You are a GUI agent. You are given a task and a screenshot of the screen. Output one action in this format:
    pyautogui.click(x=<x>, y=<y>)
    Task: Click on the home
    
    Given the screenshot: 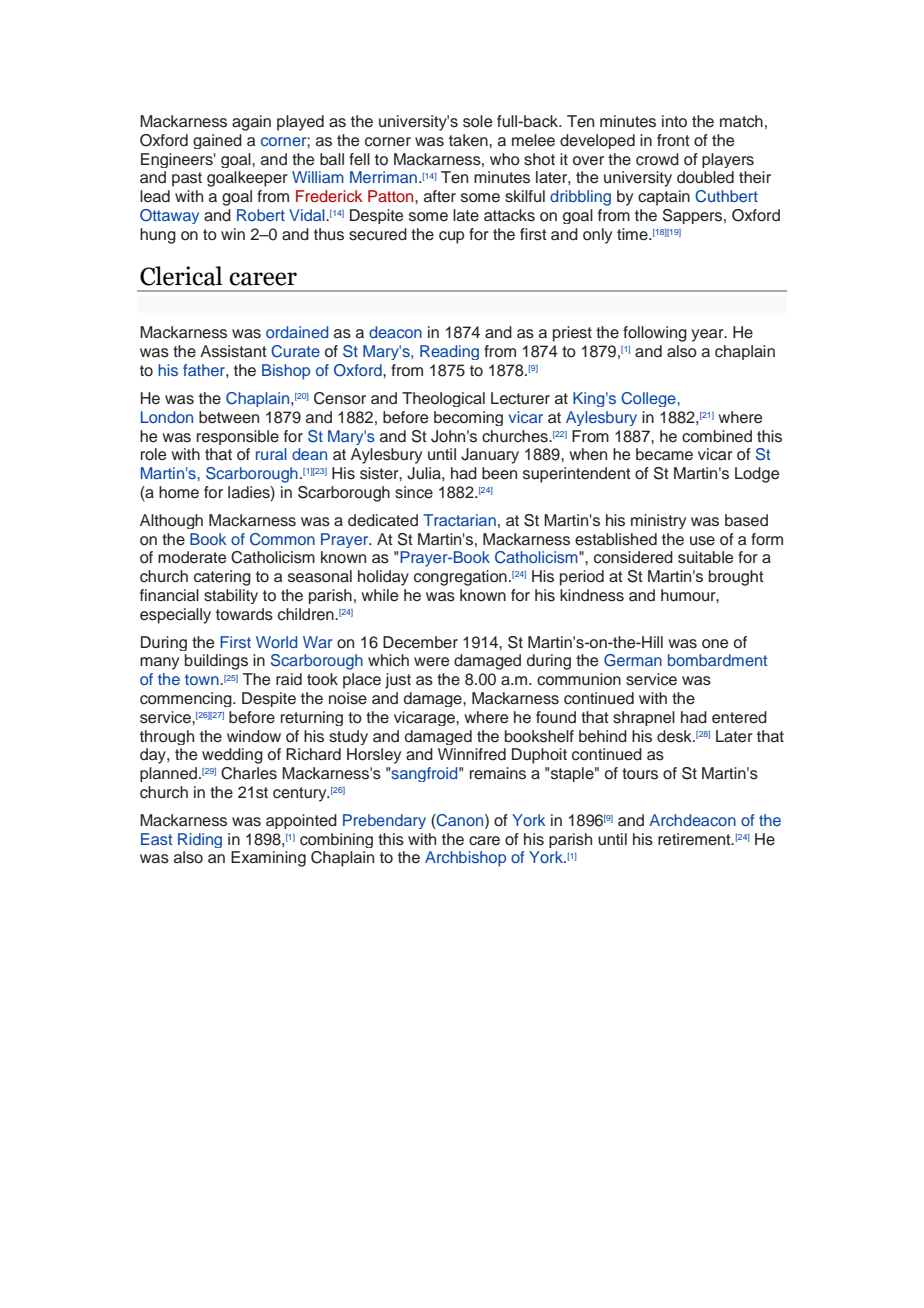 What is the action you would take?
    pyautogui.click(x=179, y=492)
